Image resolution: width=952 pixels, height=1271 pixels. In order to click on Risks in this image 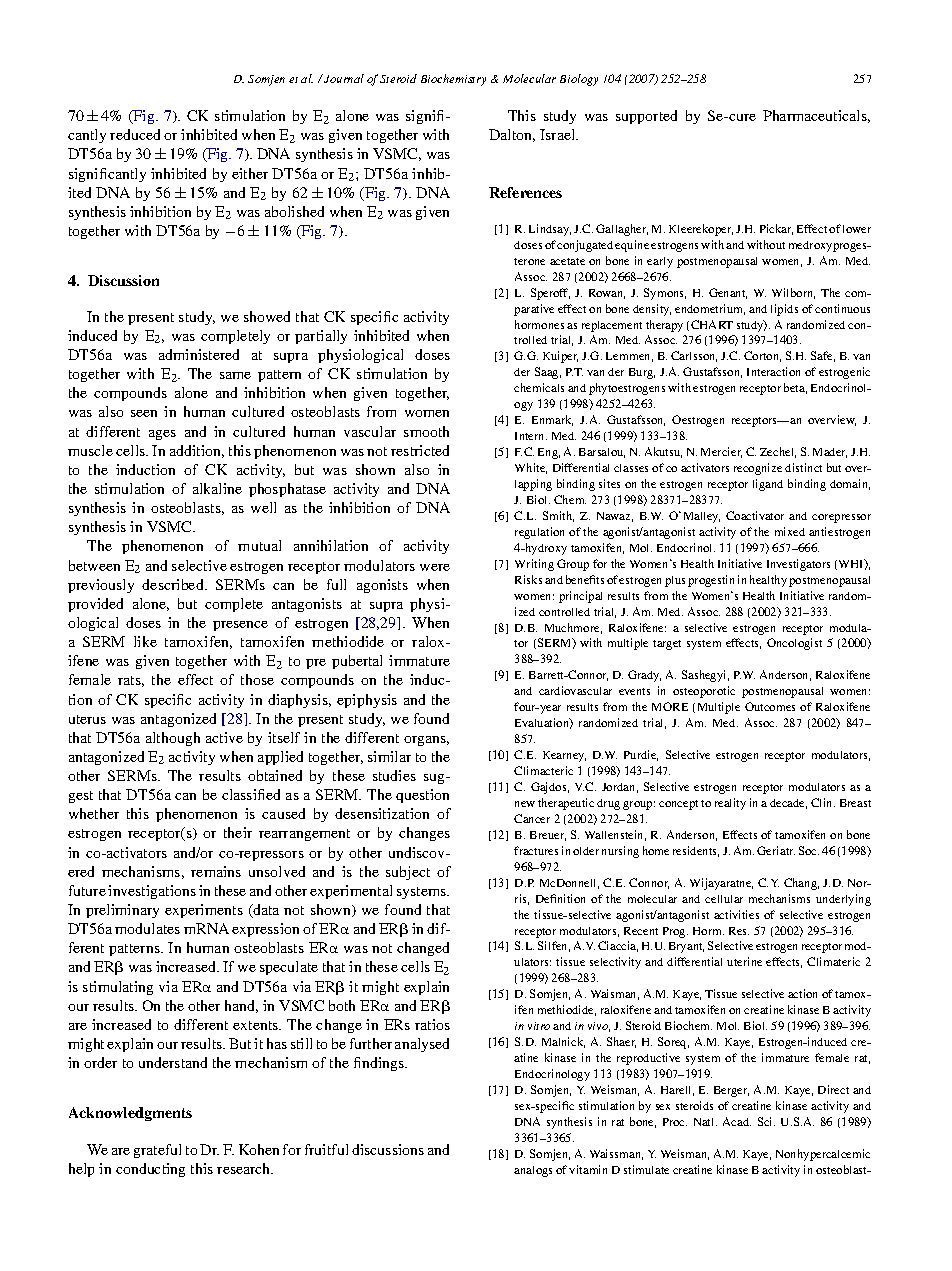, I will do `click(528, 579)`.
